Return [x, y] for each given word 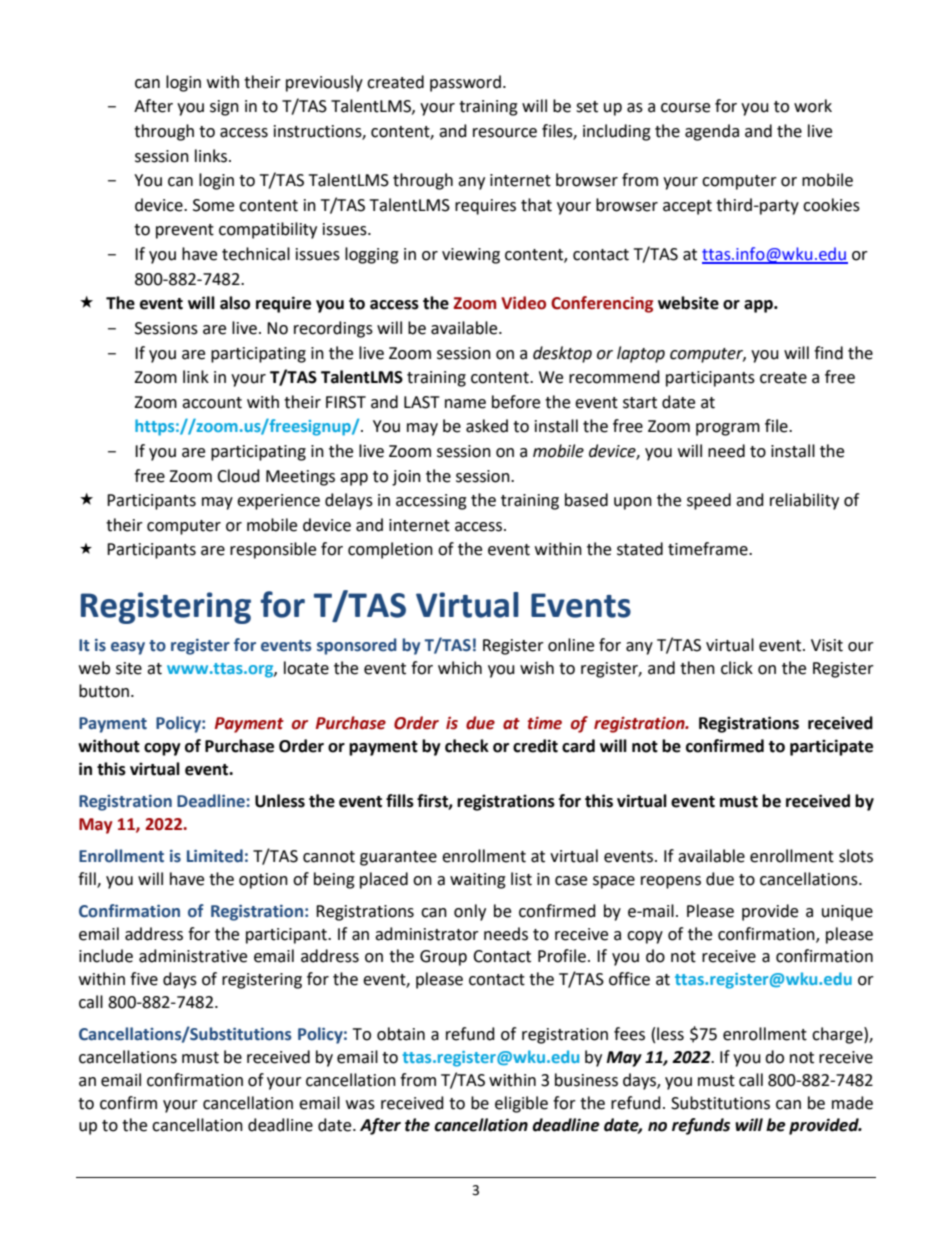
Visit [827, 645]
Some [213, 205]
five [144, 979]
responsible [273, 550]
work [813, 106]
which [460, 668]
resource [505, 133]
